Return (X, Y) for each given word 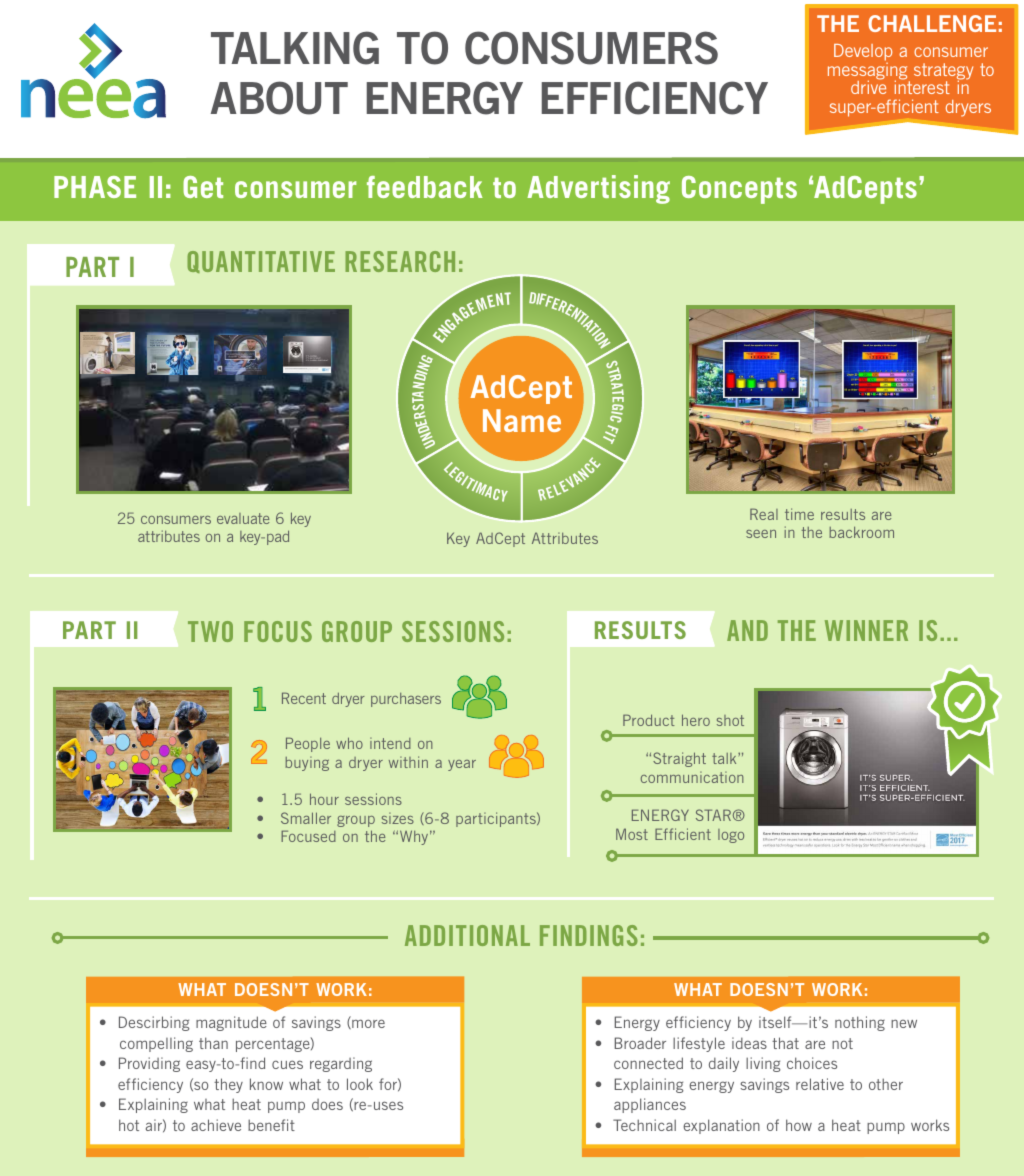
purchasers (406, 700)
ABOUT (279, 98)
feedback (425, 187)
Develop (863, 54)
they (228, 1085)
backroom (861, 532)
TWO (210, 631)
